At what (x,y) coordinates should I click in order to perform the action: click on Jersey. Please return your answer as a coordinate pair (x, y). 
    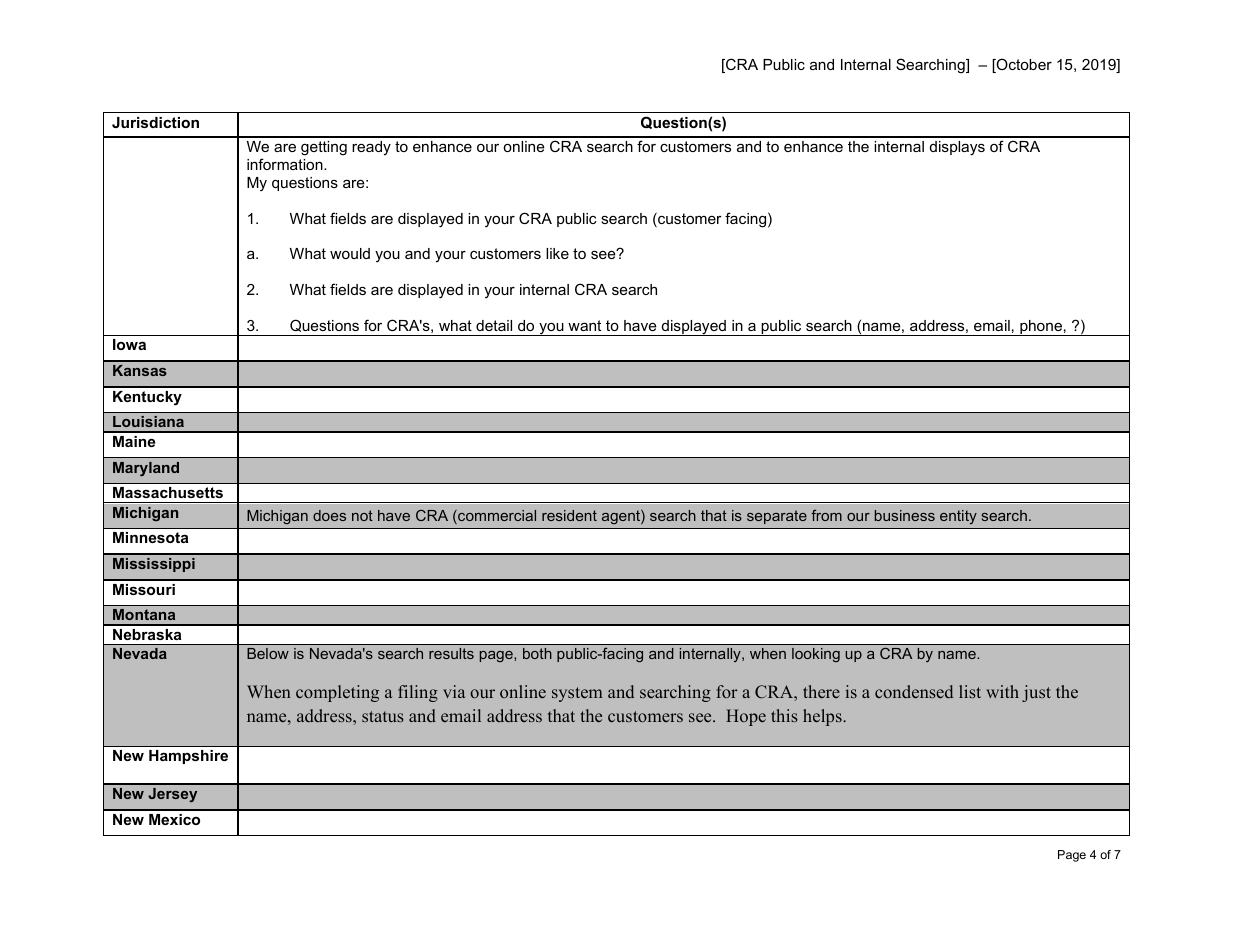
    Looking at the image, I should click on (172, 795).
